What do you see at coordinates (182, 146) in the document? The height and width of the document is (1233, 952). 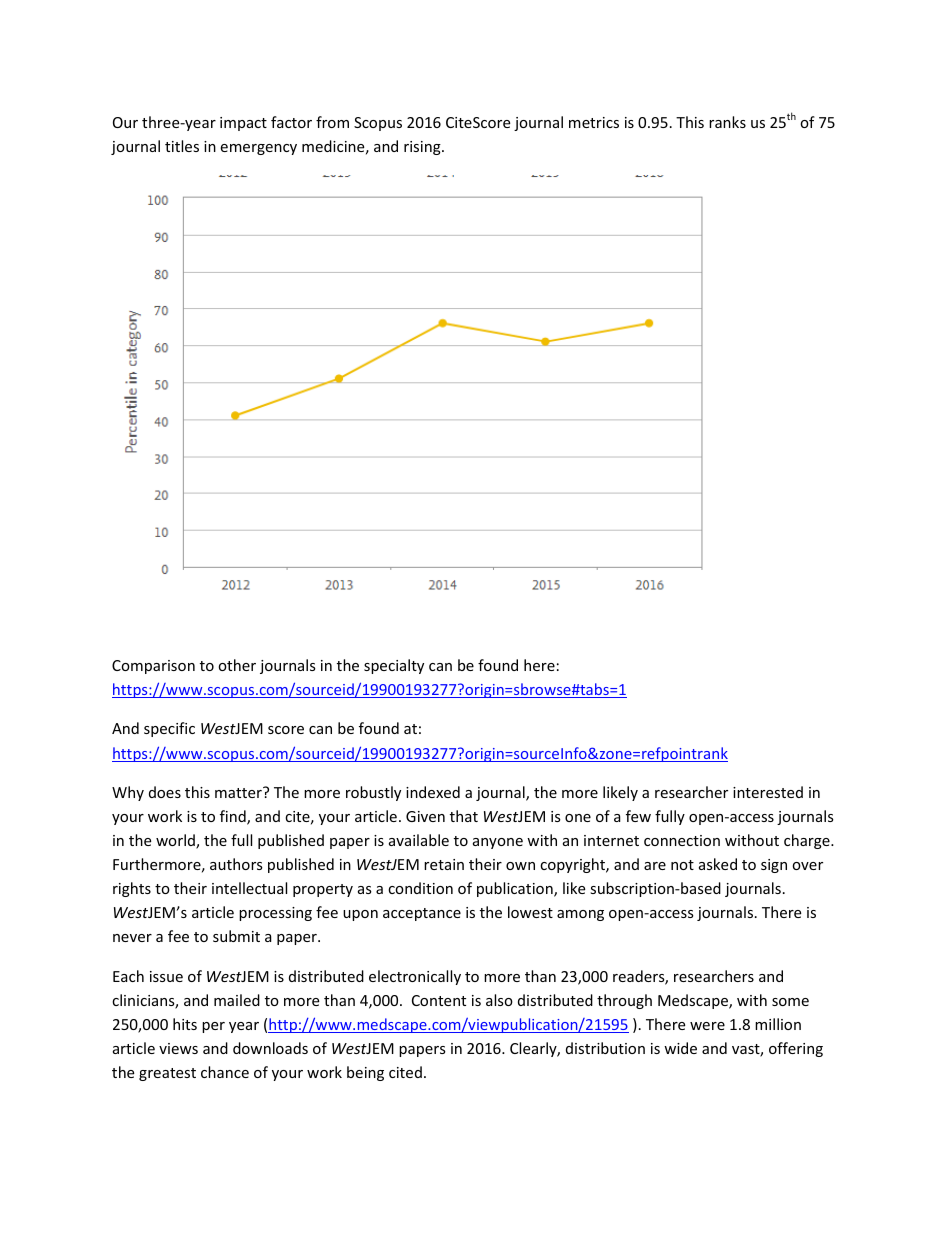 I see `titles` at bounding box center [182, 146].
